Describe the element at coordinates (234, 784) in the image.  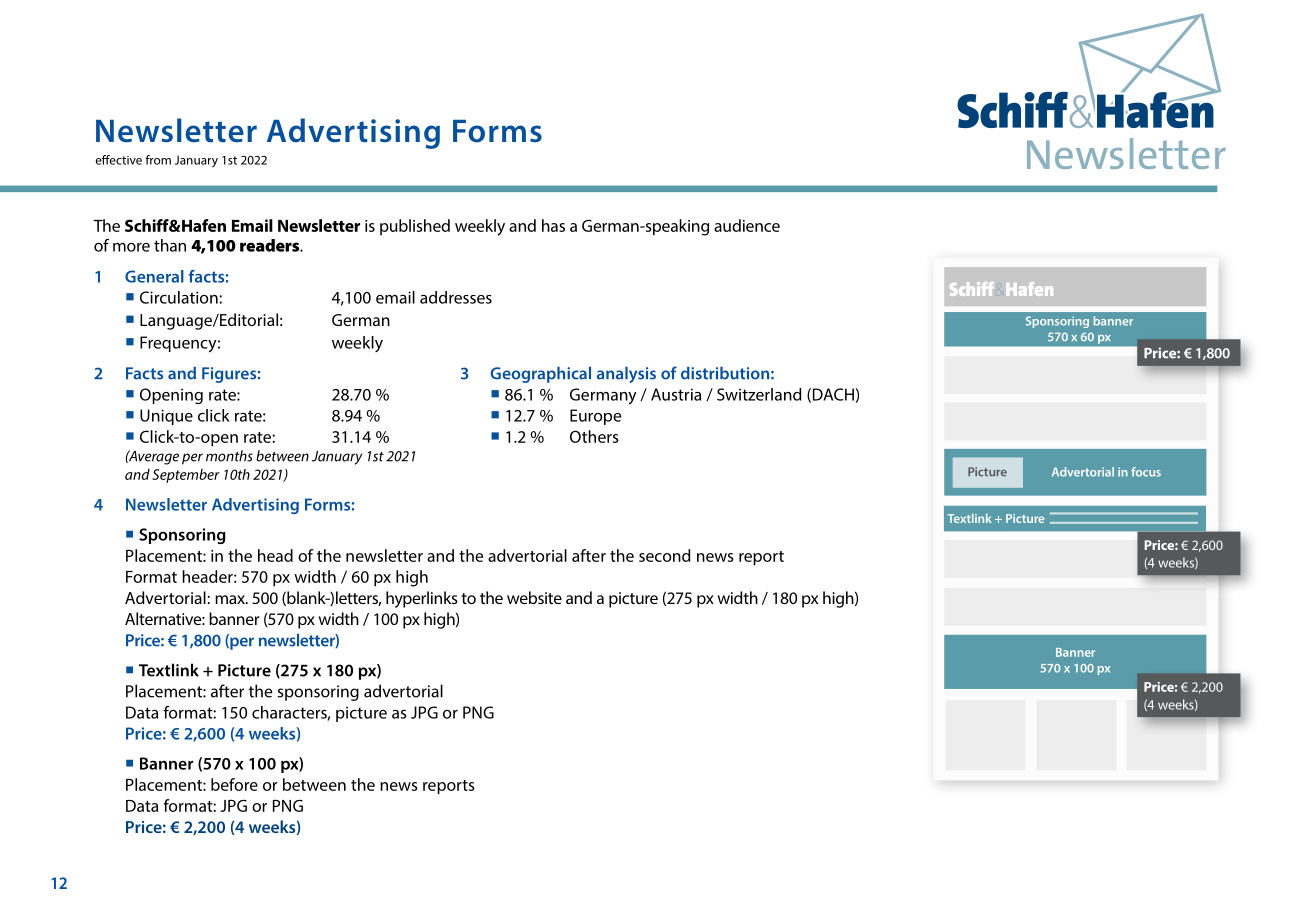
I see `before` at that location.
